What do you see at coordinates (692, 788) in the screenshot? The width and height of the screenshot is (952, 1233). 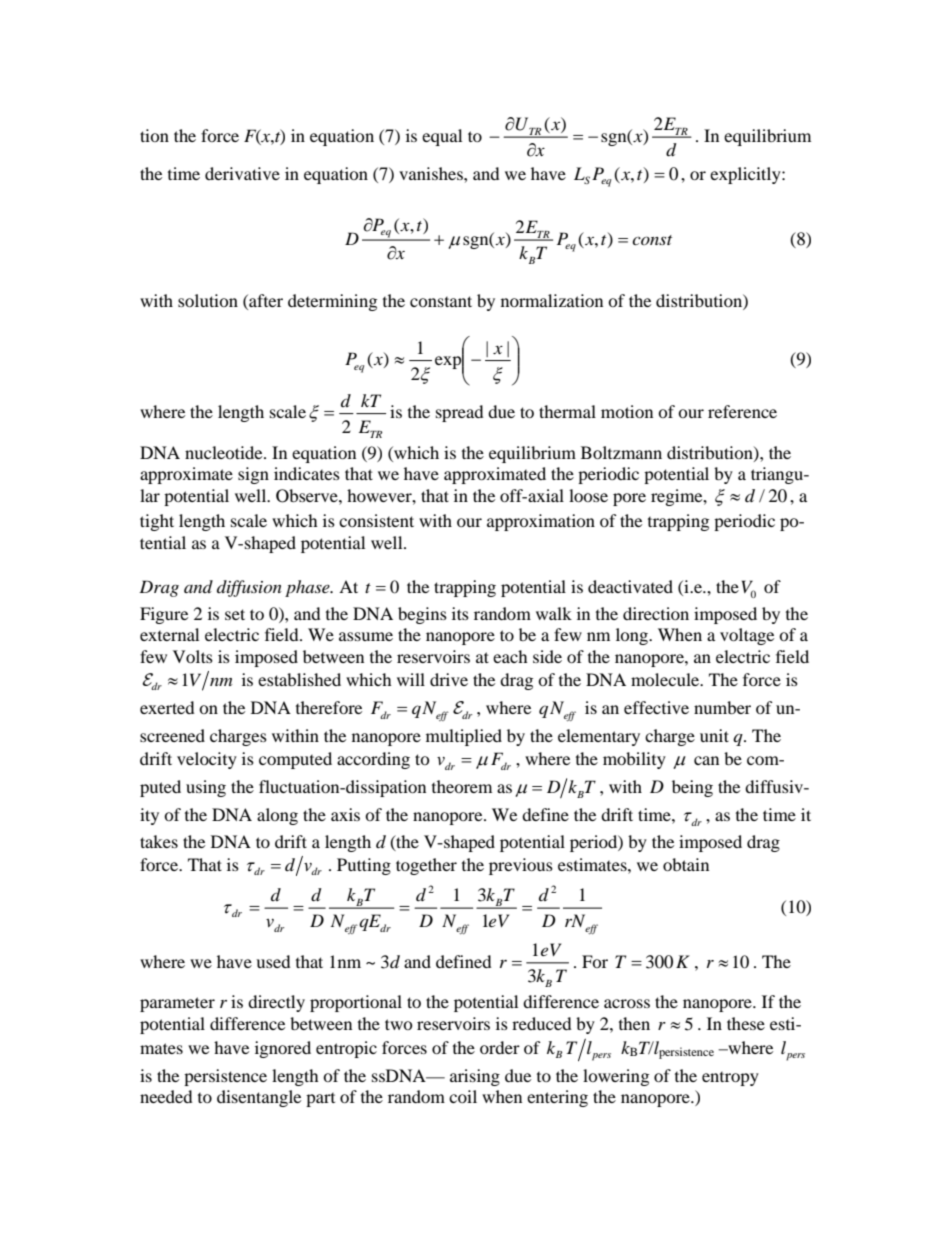 I see `being` at bounding box center [692, 788].
